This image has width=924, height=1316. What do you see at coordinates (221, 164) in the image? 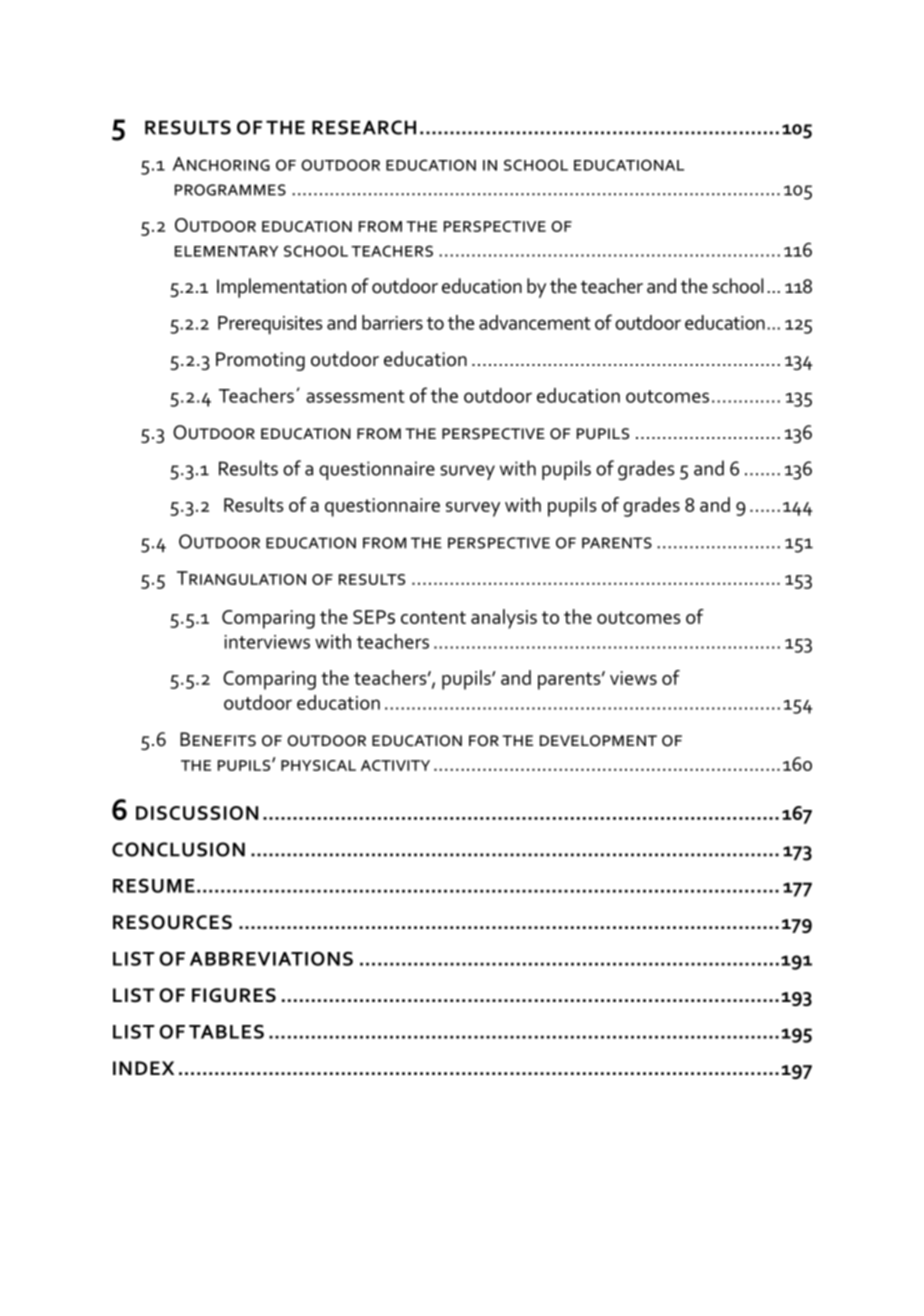
I see `Anchoring` at bounding box center [221, 164].
